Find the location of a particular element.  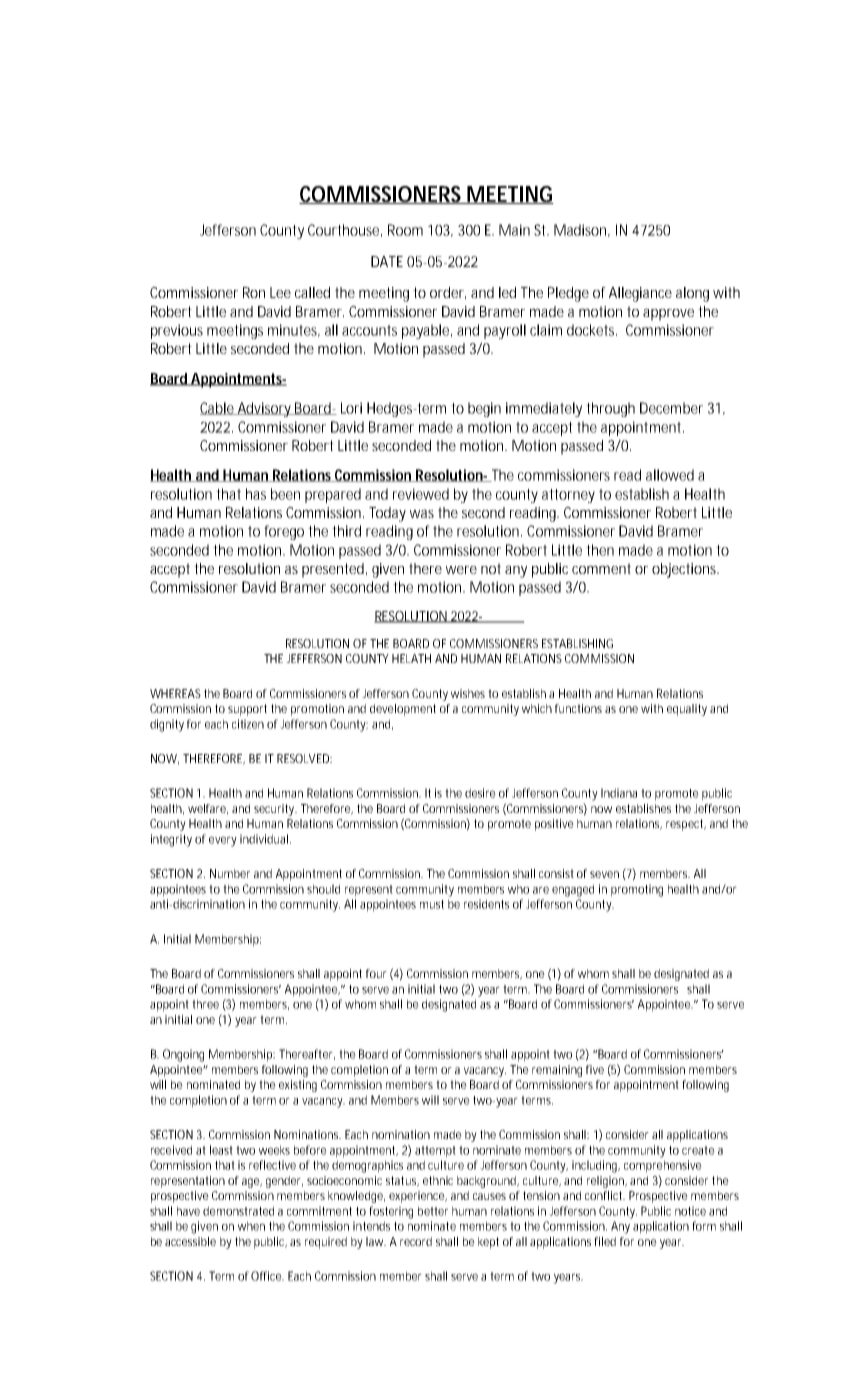

Allegiance is located at coordinates (640, 294).
